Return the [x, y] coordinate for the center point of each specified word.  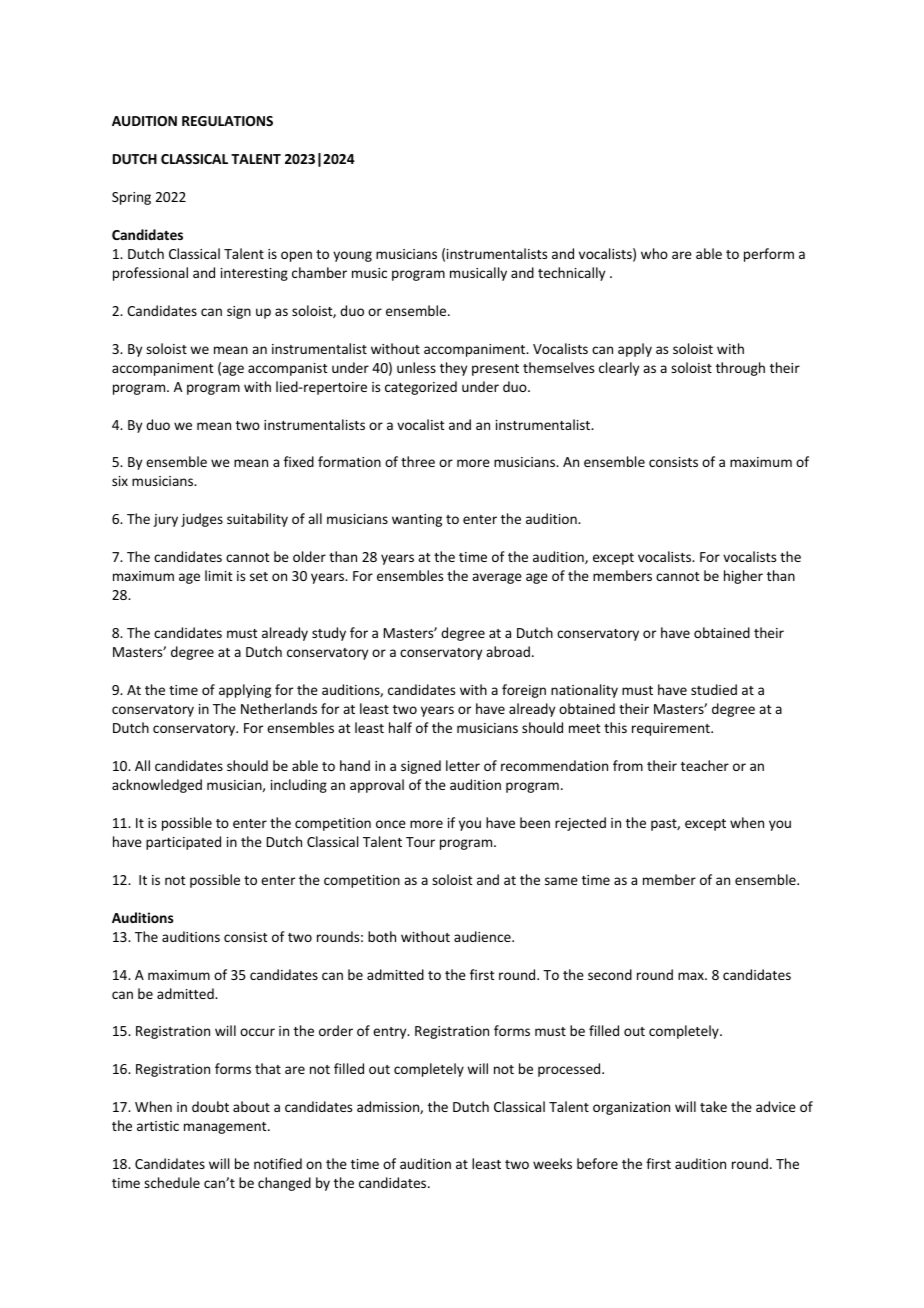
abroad [508, 651]
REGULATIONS [227, 121]
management [226, 1128]
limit [219, 575]
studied [714, 689]
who [654, 253]
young [352, 256]
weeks [552, 1163]
